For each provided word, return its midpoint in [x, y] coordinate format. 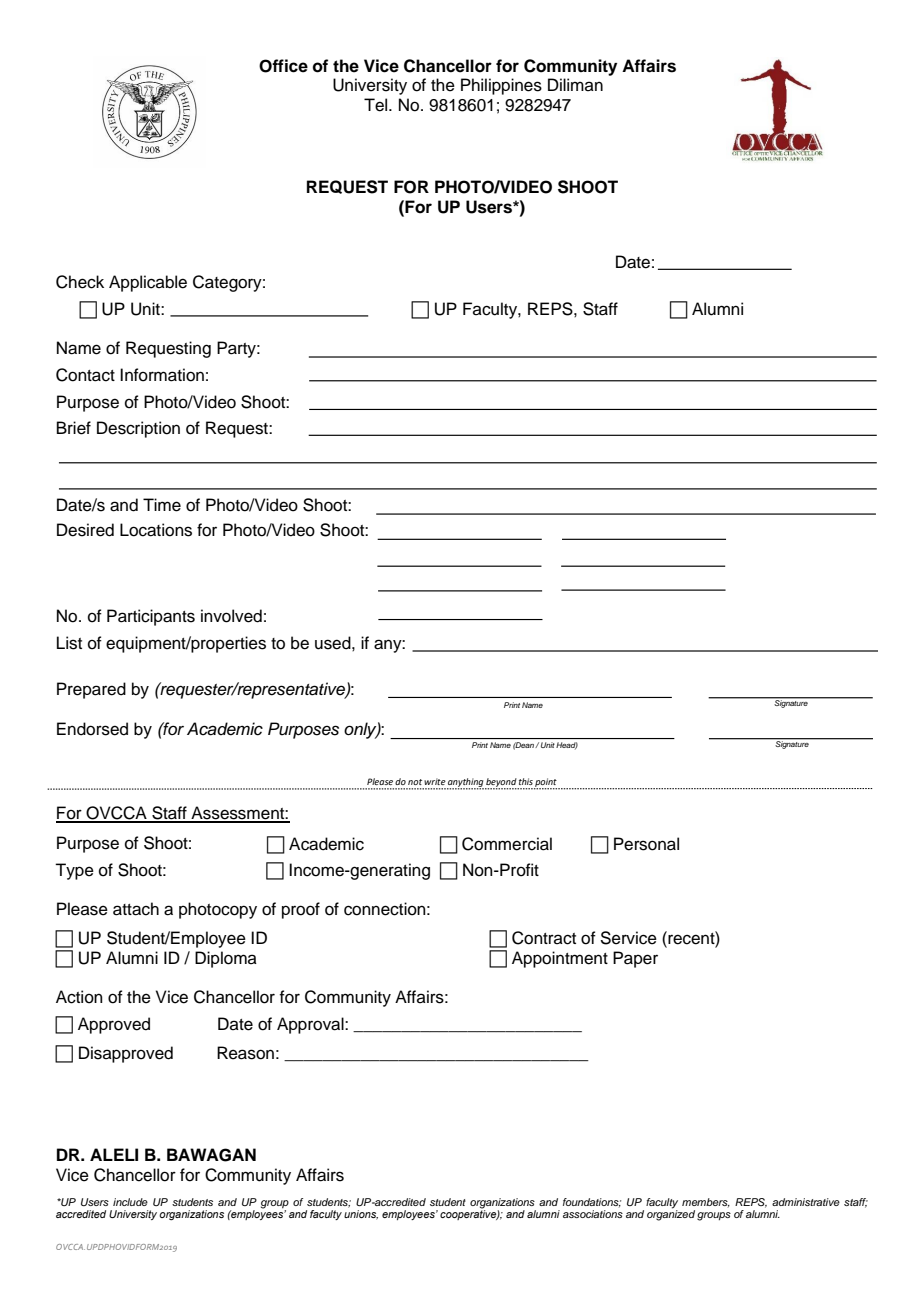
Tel [377, 105]
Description [138, 429]
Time [162, 505]
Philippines [501, 86]
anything [465, 784]
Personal [646, 844]
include [130, 1202]
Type [74, 871]
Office [283, 66]
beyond [501, 784]
